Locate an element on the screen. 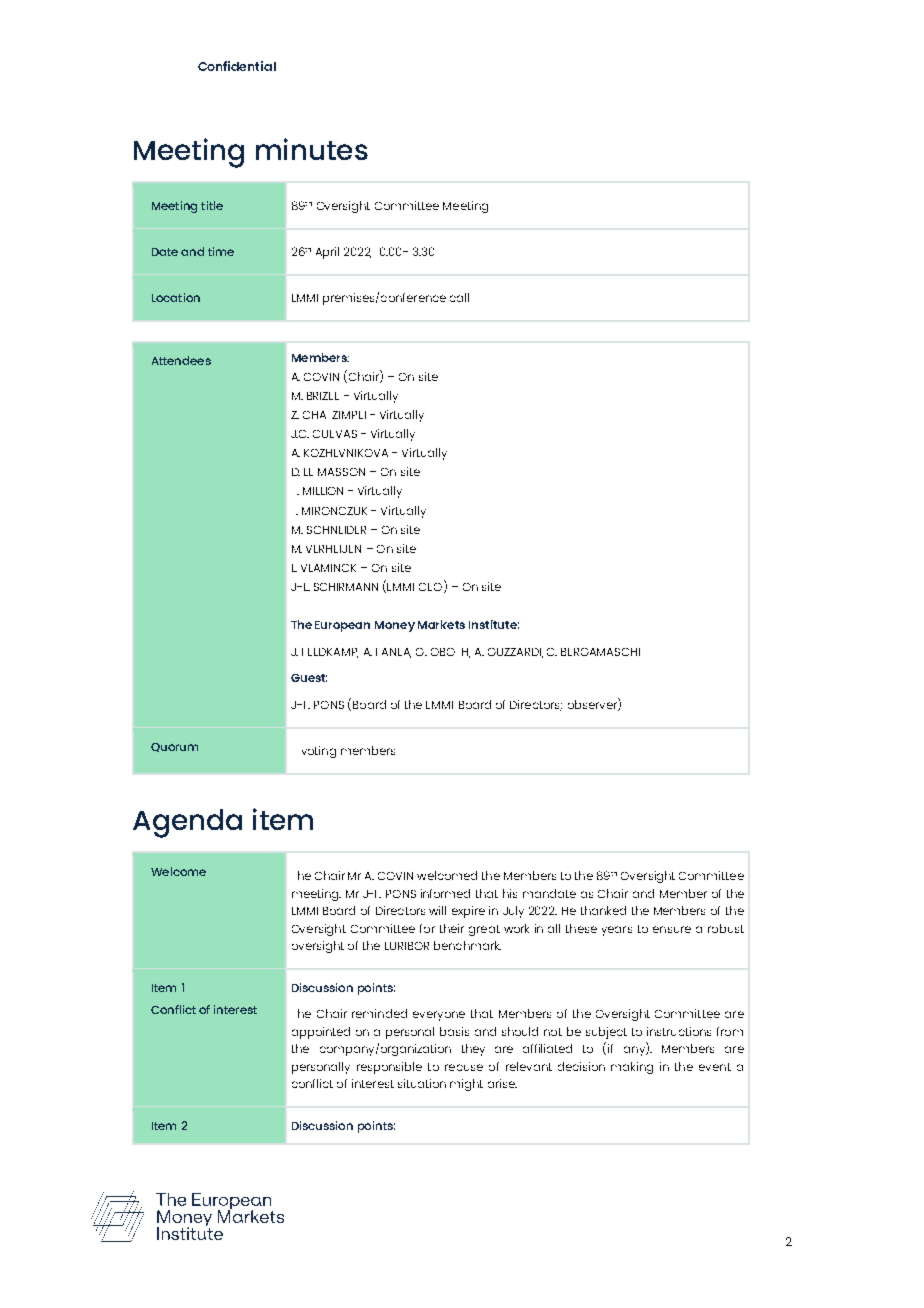 The height and width of the screenshot is (1308, 924). call is located at coordinates (459, 297).
